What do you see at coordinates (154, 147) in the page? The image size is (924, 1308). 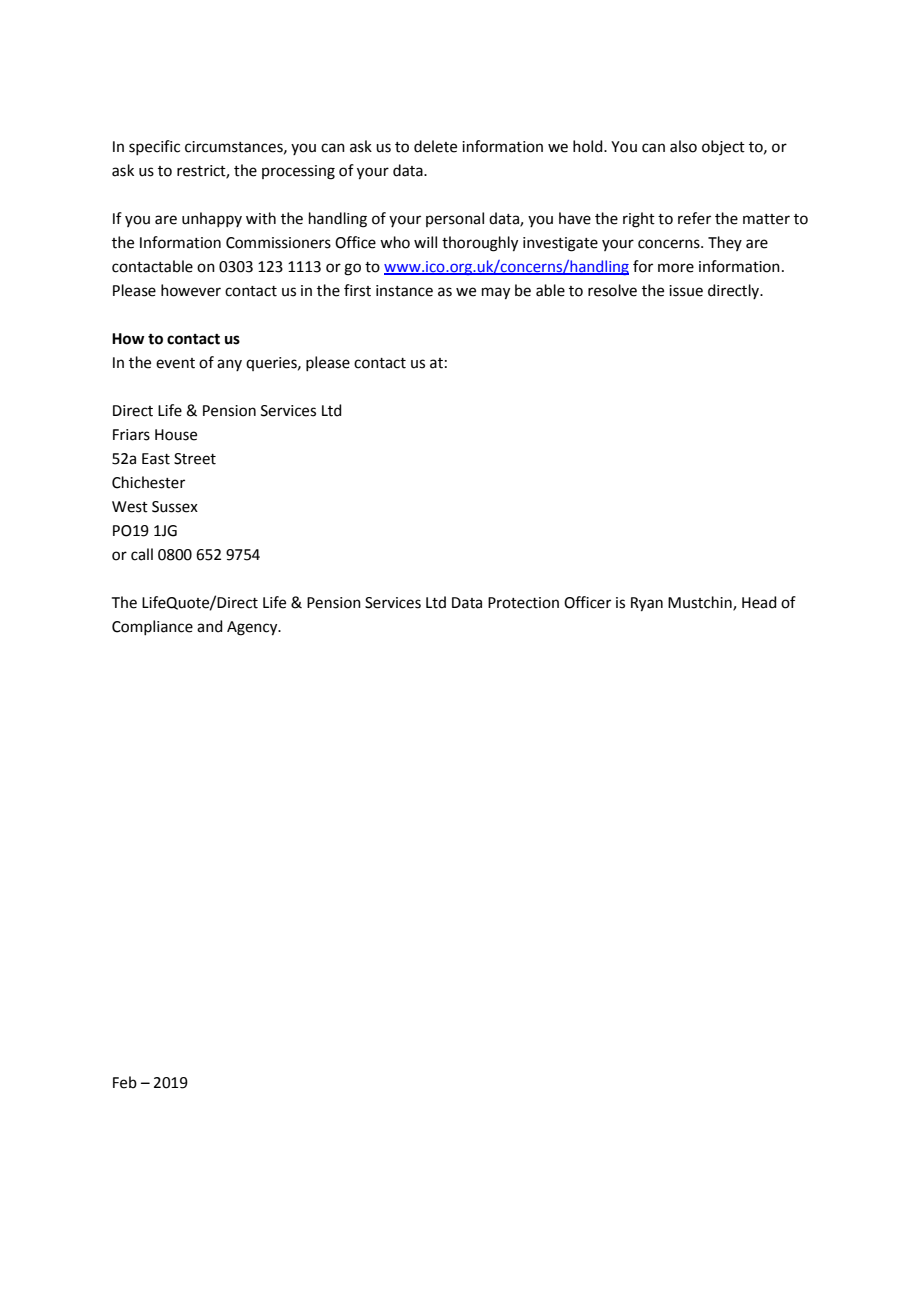 I see `specific` at bounding box center [154, 147].
